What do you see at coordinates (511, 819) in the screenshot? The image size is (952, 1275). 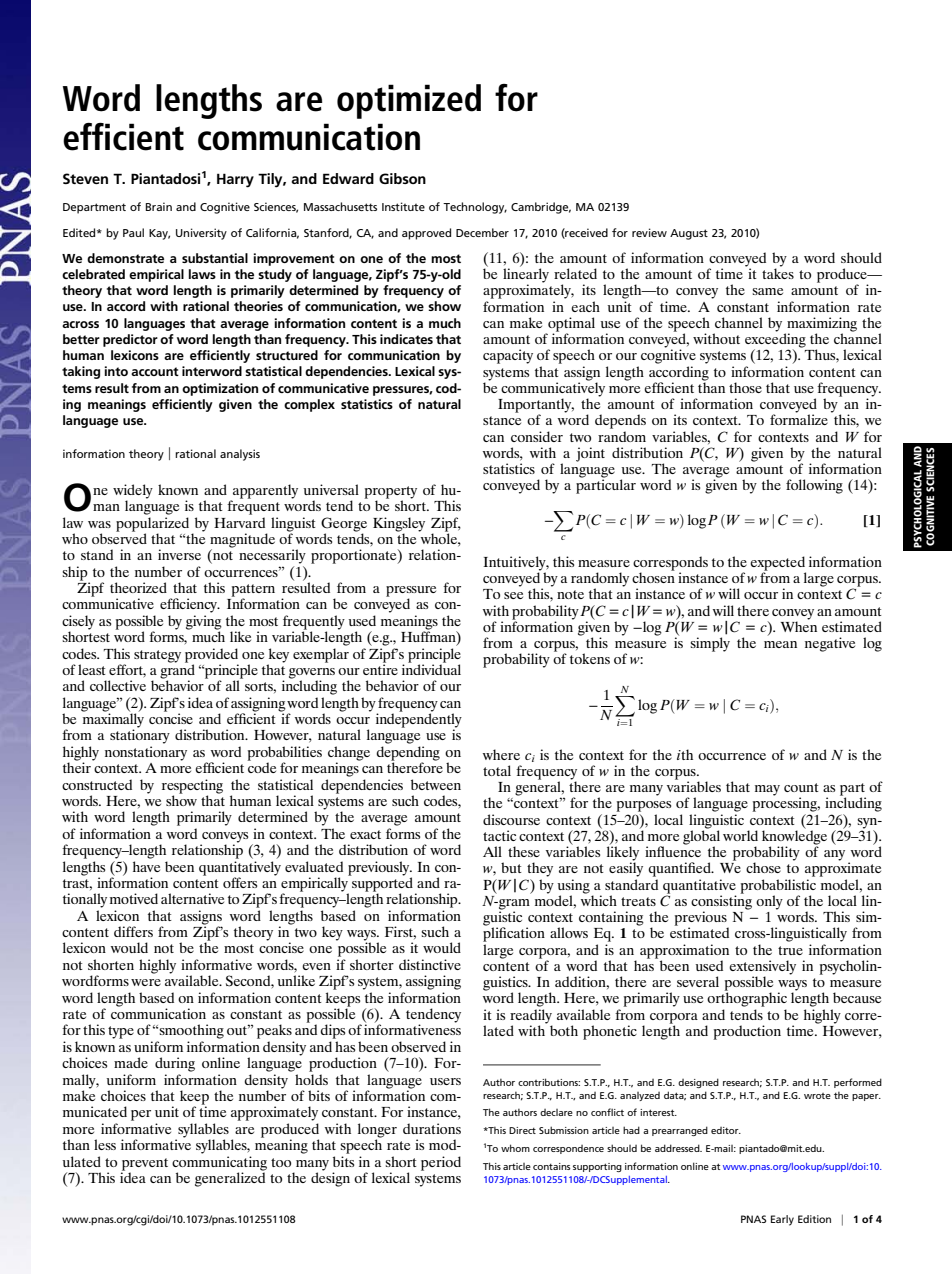 I see `discourse` at bounding box center [511, 819].
